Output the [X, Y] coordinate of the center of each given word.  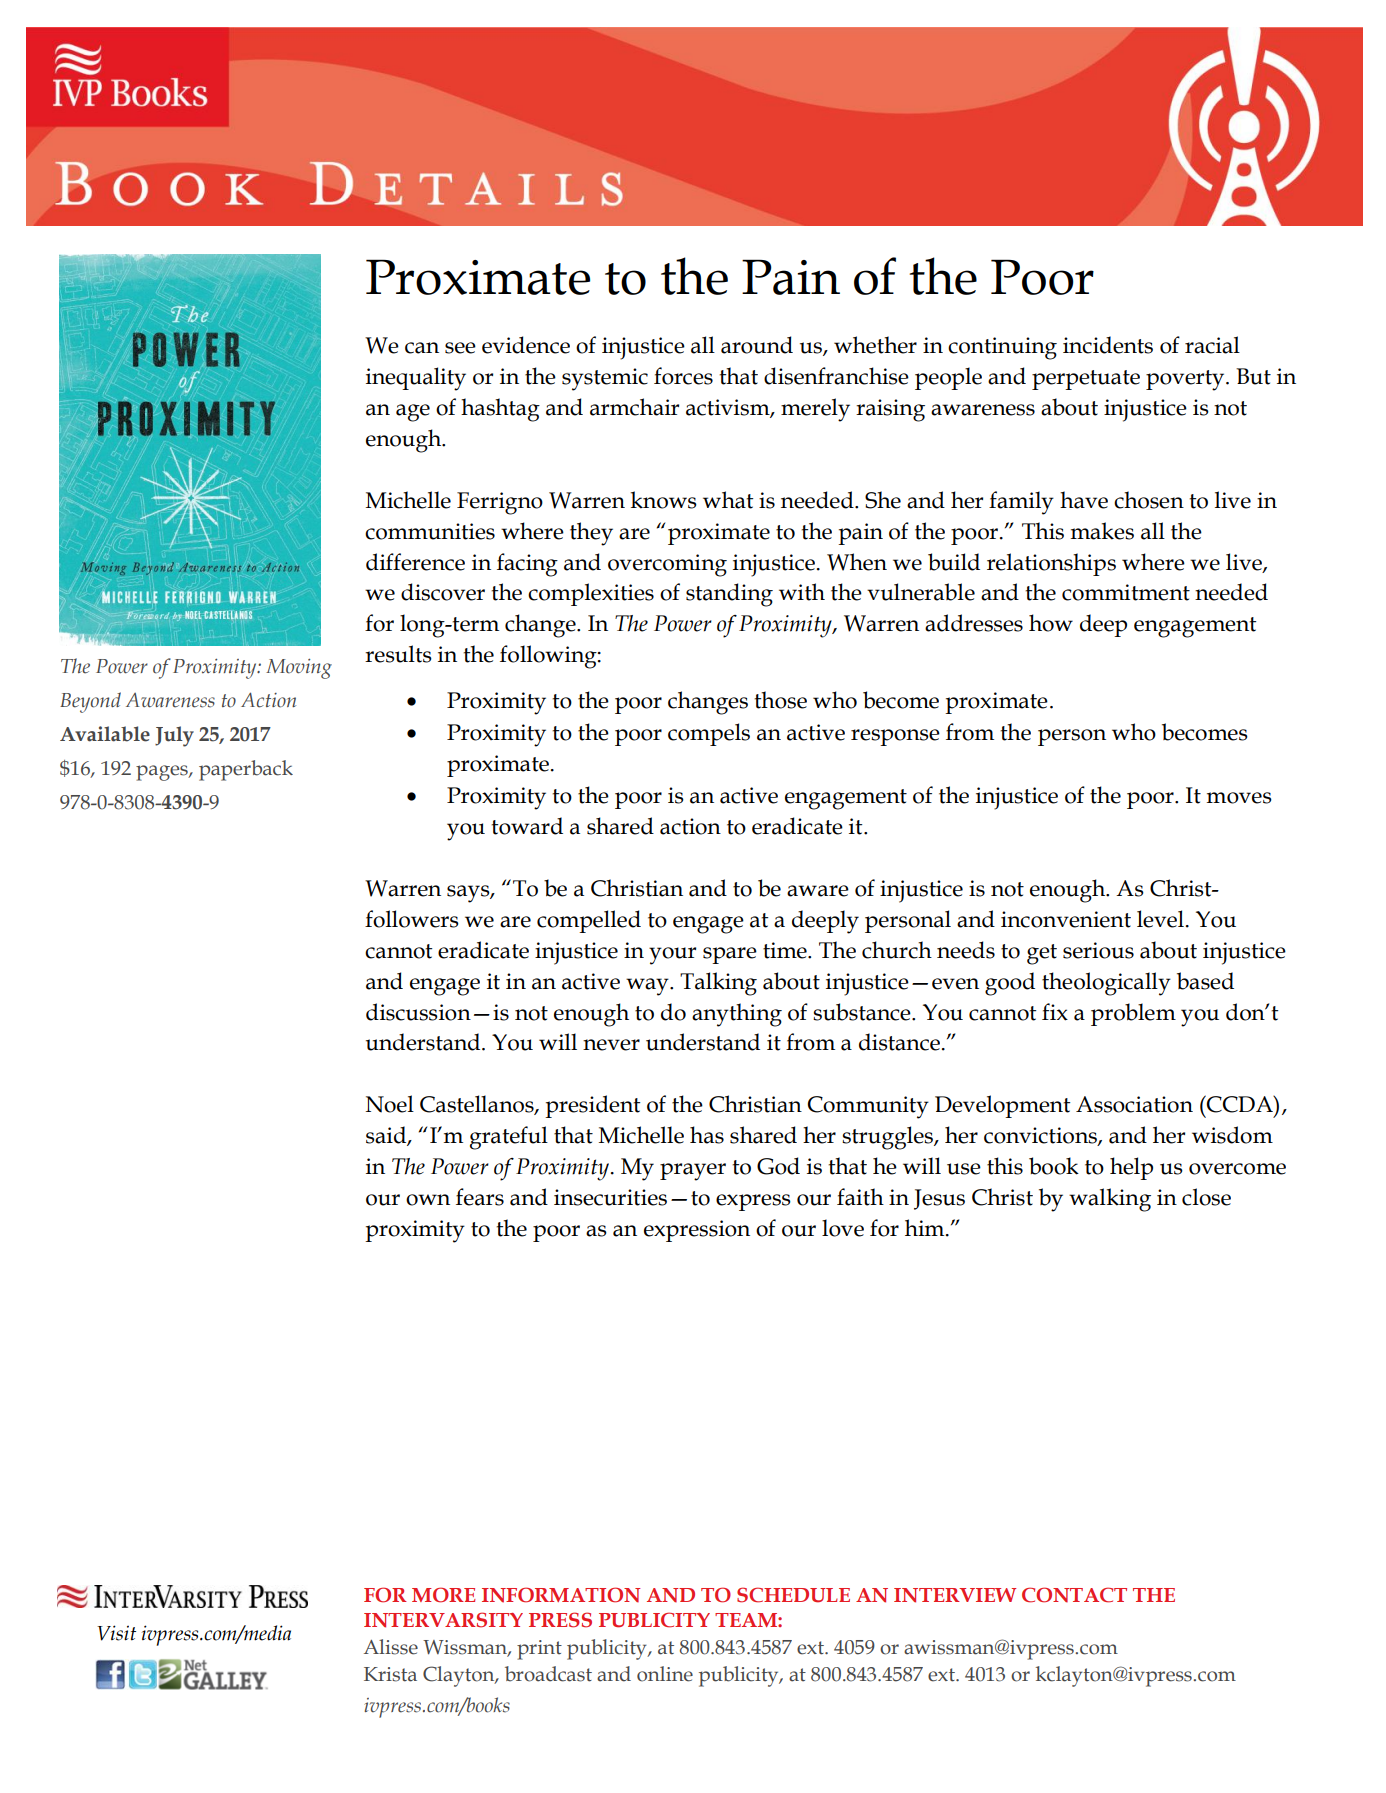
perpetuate [1086, 380]
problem [1133, 1014]
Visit [116, 1633]
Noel [390, 1104]
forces [683, 376]
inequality [416, 379]
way [648, 987]
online [665, 1674]
